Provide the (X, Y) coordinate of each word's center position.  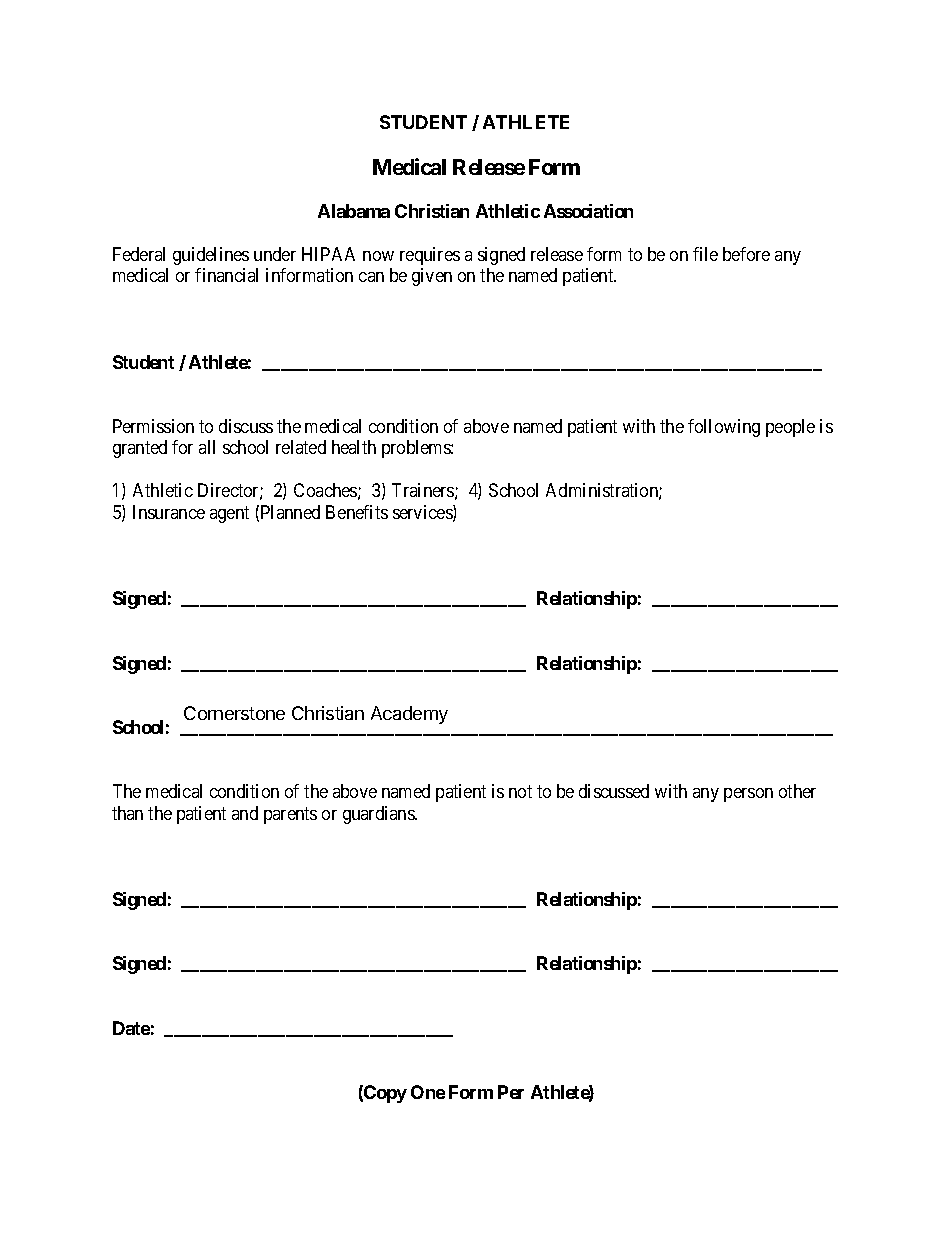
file (705, 254)
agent (229, 514)
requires (430, 256)
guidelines (211, 256)
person (748, 795)
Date (131, 1028)
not (520, 791)
